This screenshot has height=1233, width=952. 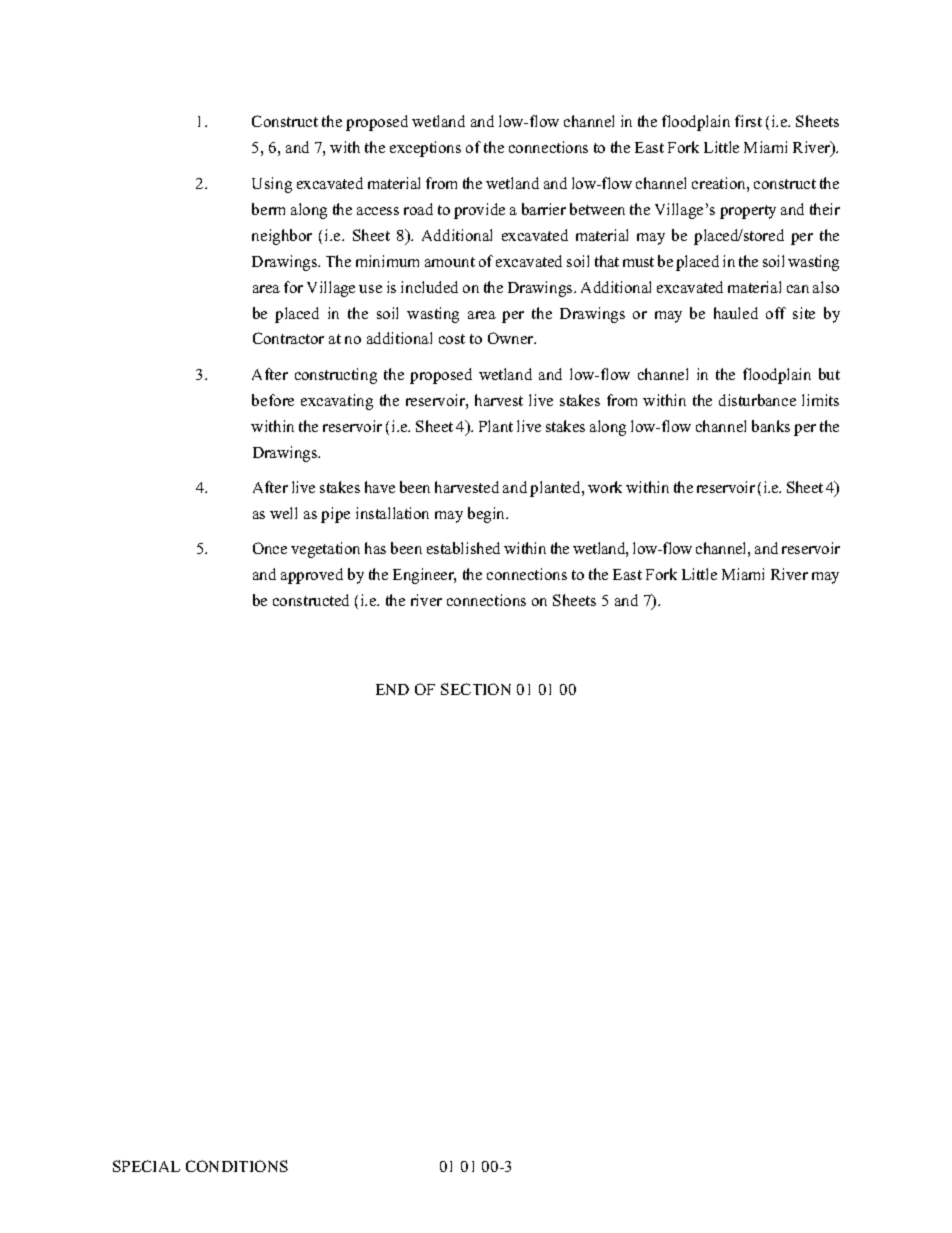 I want to click on END, so click(x=392, y=689).
